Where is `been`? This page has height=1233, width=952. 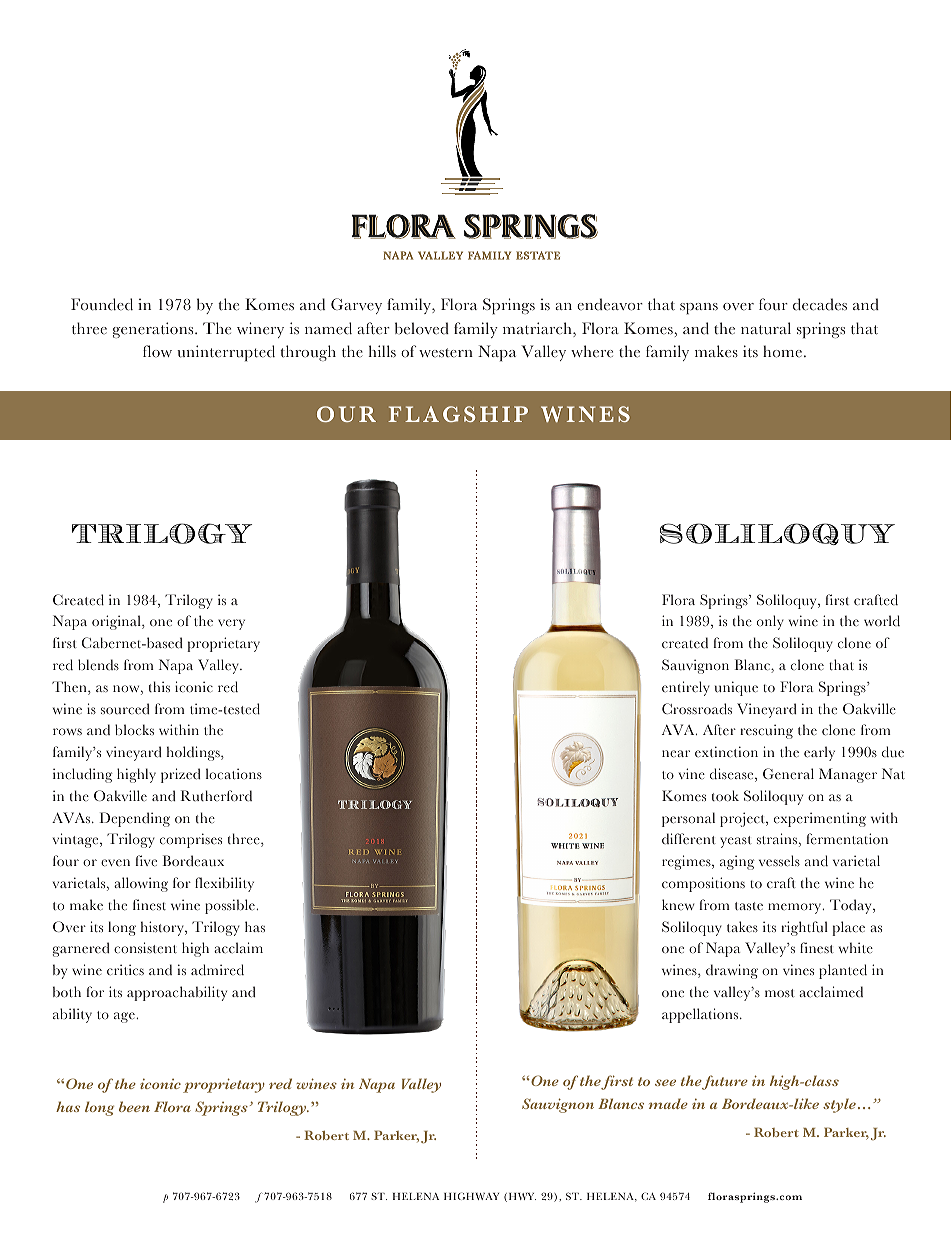
been is located at coordinates (134, 1106).
